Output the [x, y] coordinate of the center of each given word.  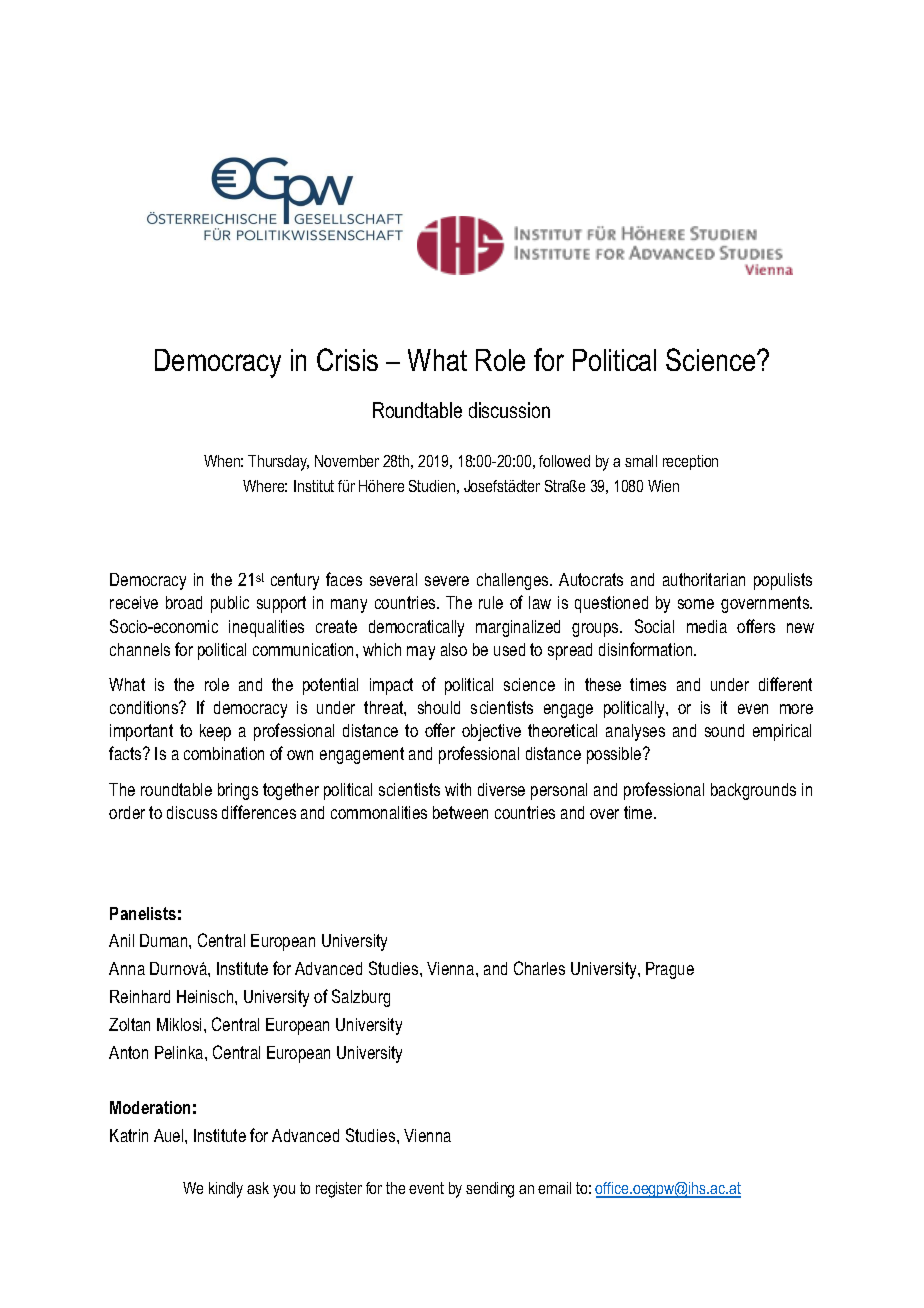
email [554, 1188]
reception [690, 462]
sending [490, 1190]
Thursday [278, 463]
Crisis [347, 359]
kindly [226, 1190]
